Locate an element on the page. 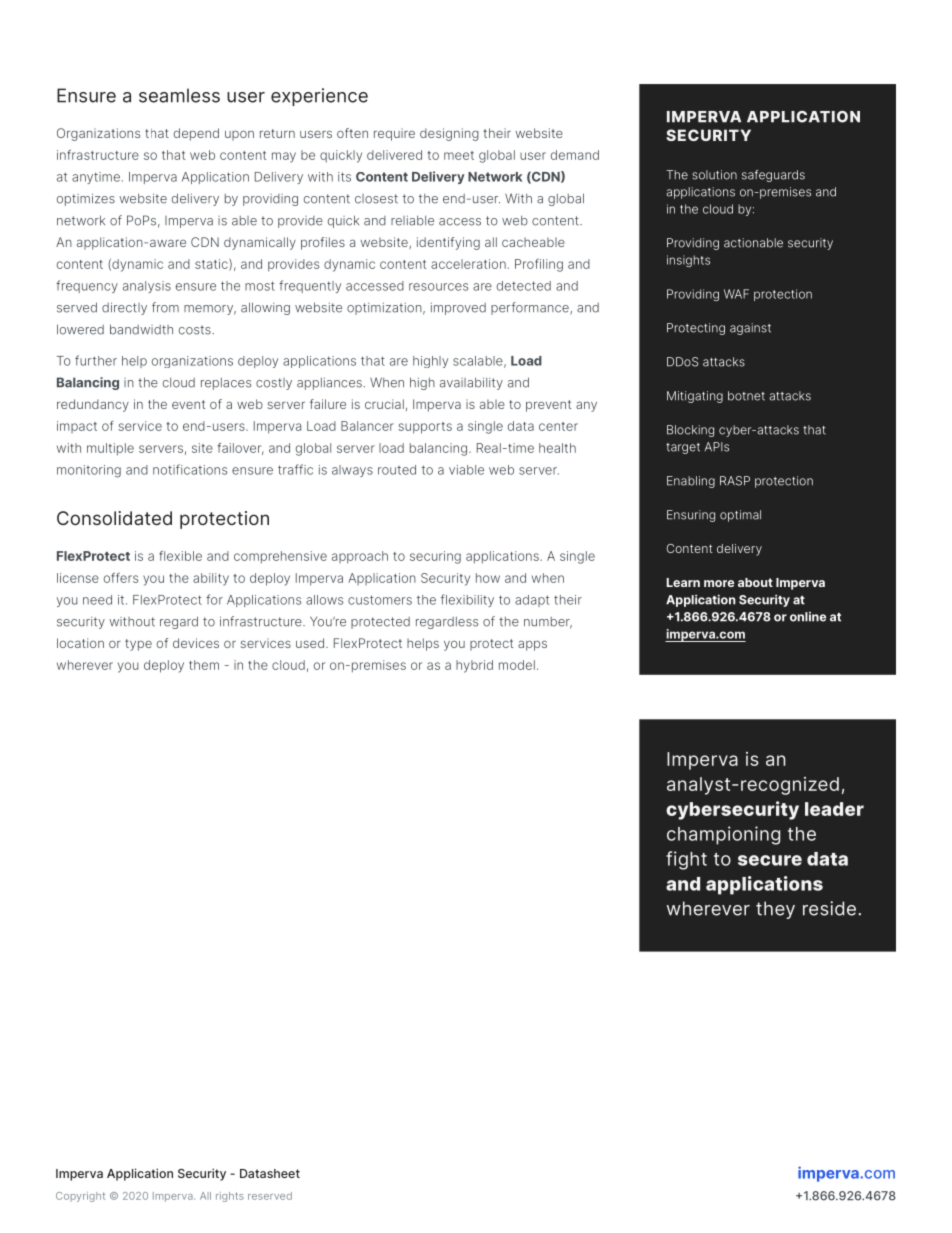  online is located at coordinates (808, 617).
